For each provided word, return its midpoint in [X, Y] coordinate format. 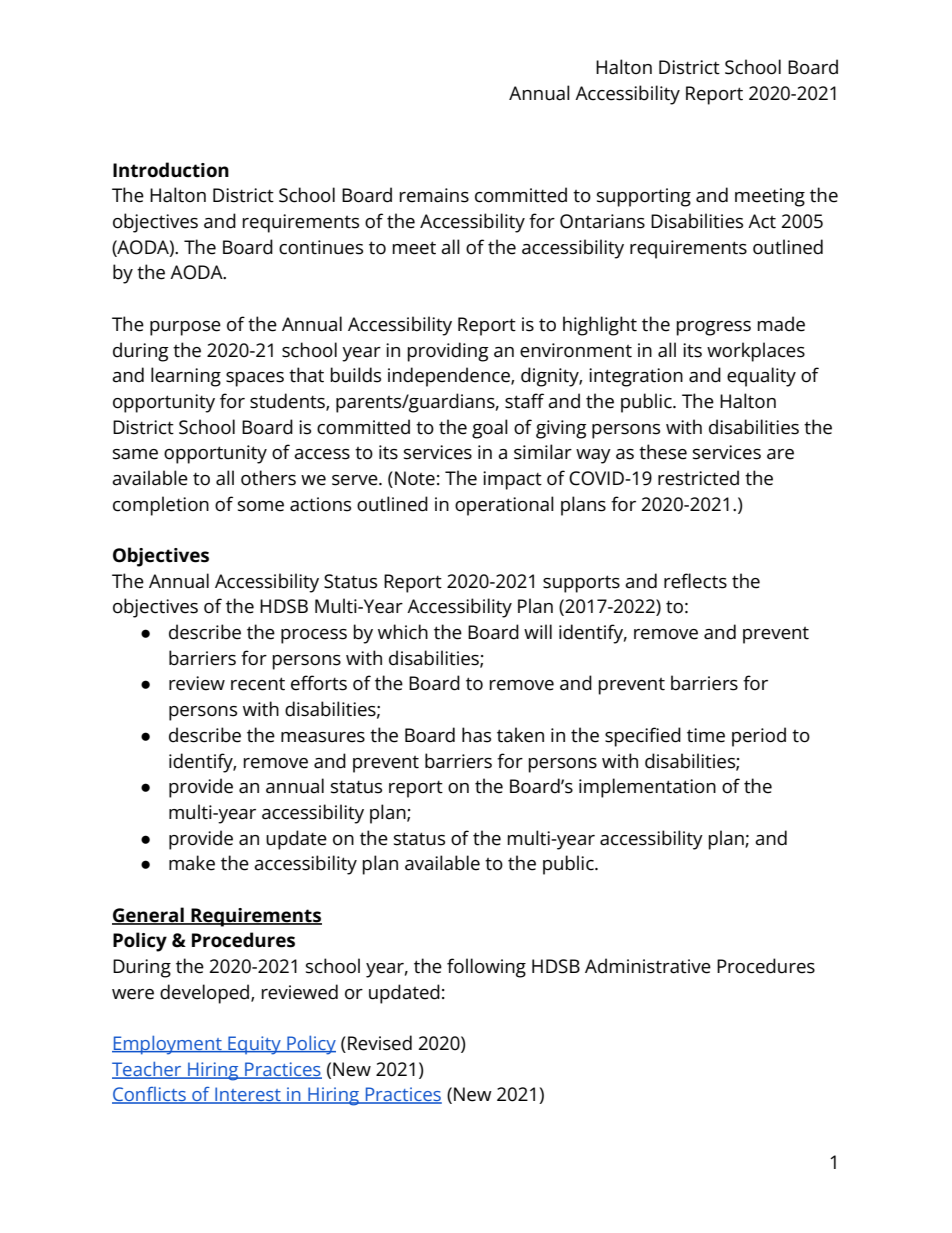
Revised [380, 1043]
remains [434, 195]
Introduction [171, 170]
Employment [168, 1045]
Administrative [648, 966]
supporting [644, 197]
